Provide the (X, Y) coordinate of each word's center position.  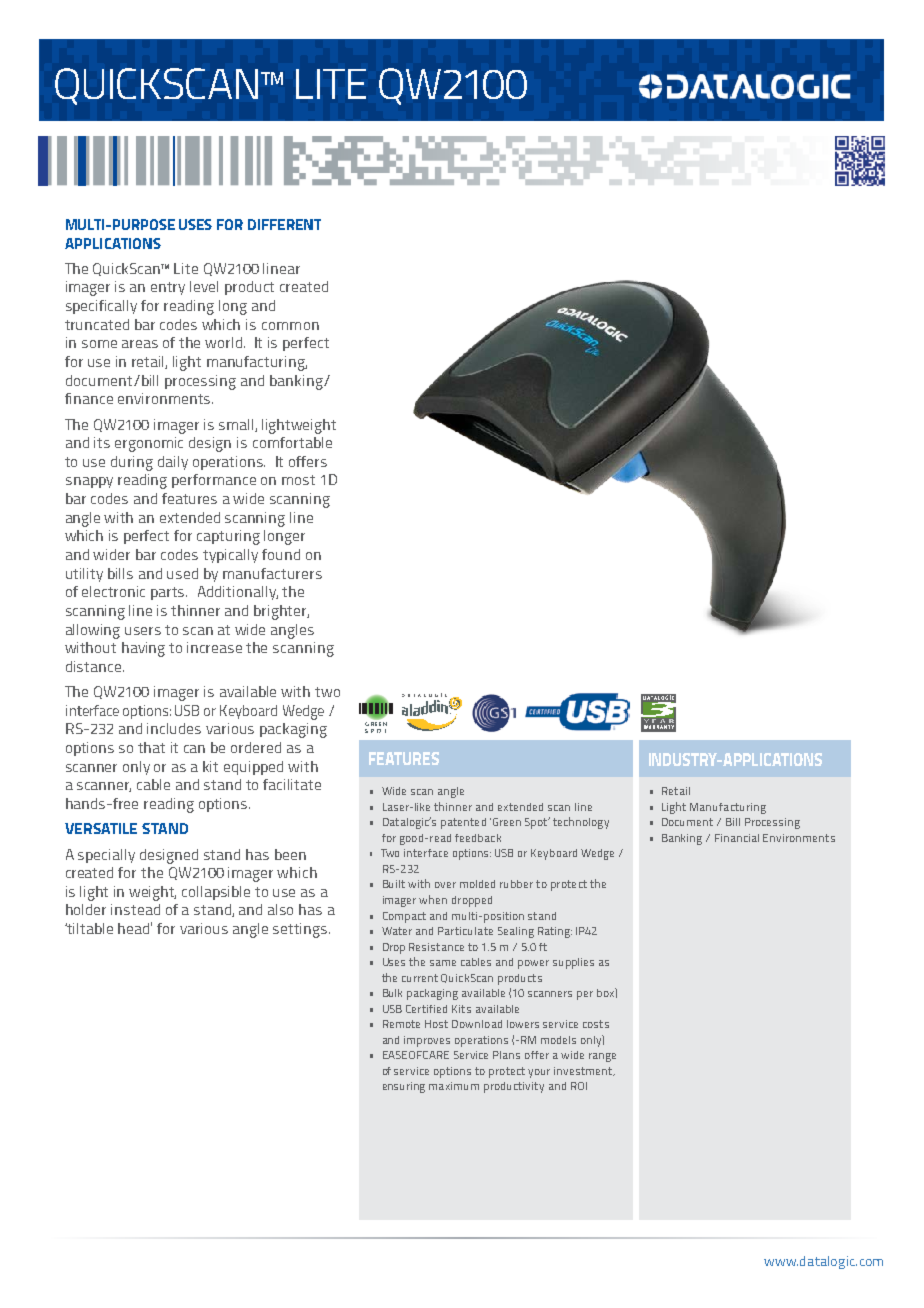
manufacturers (272, 573)
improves (427, 1041)
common (290, 326)
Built (394, 884)
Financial (737, 838)
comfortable (292, 442)
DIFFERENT (284, 224)
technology (581, 823)
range (602, 1057)
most (298, 480)
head (135, 928)
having (143, 649)
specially (106, 856)
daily (173, 463)
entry (168, 288)
